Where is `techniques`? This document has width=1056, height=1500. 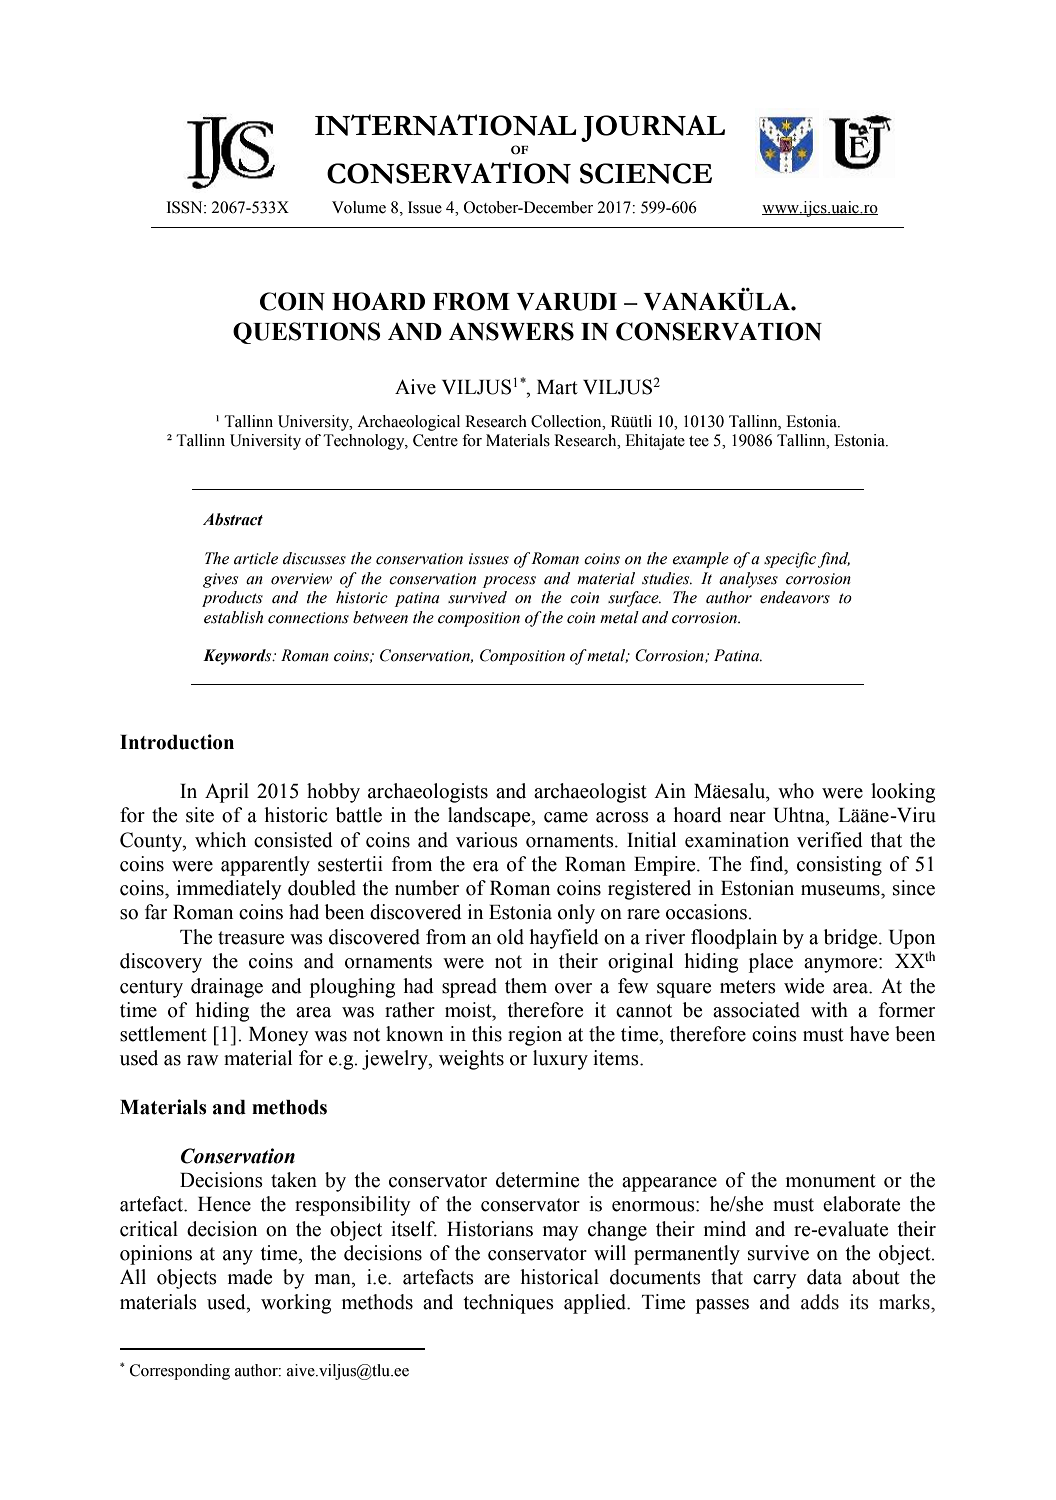 techniques is located at coordinates (508, 1304).
